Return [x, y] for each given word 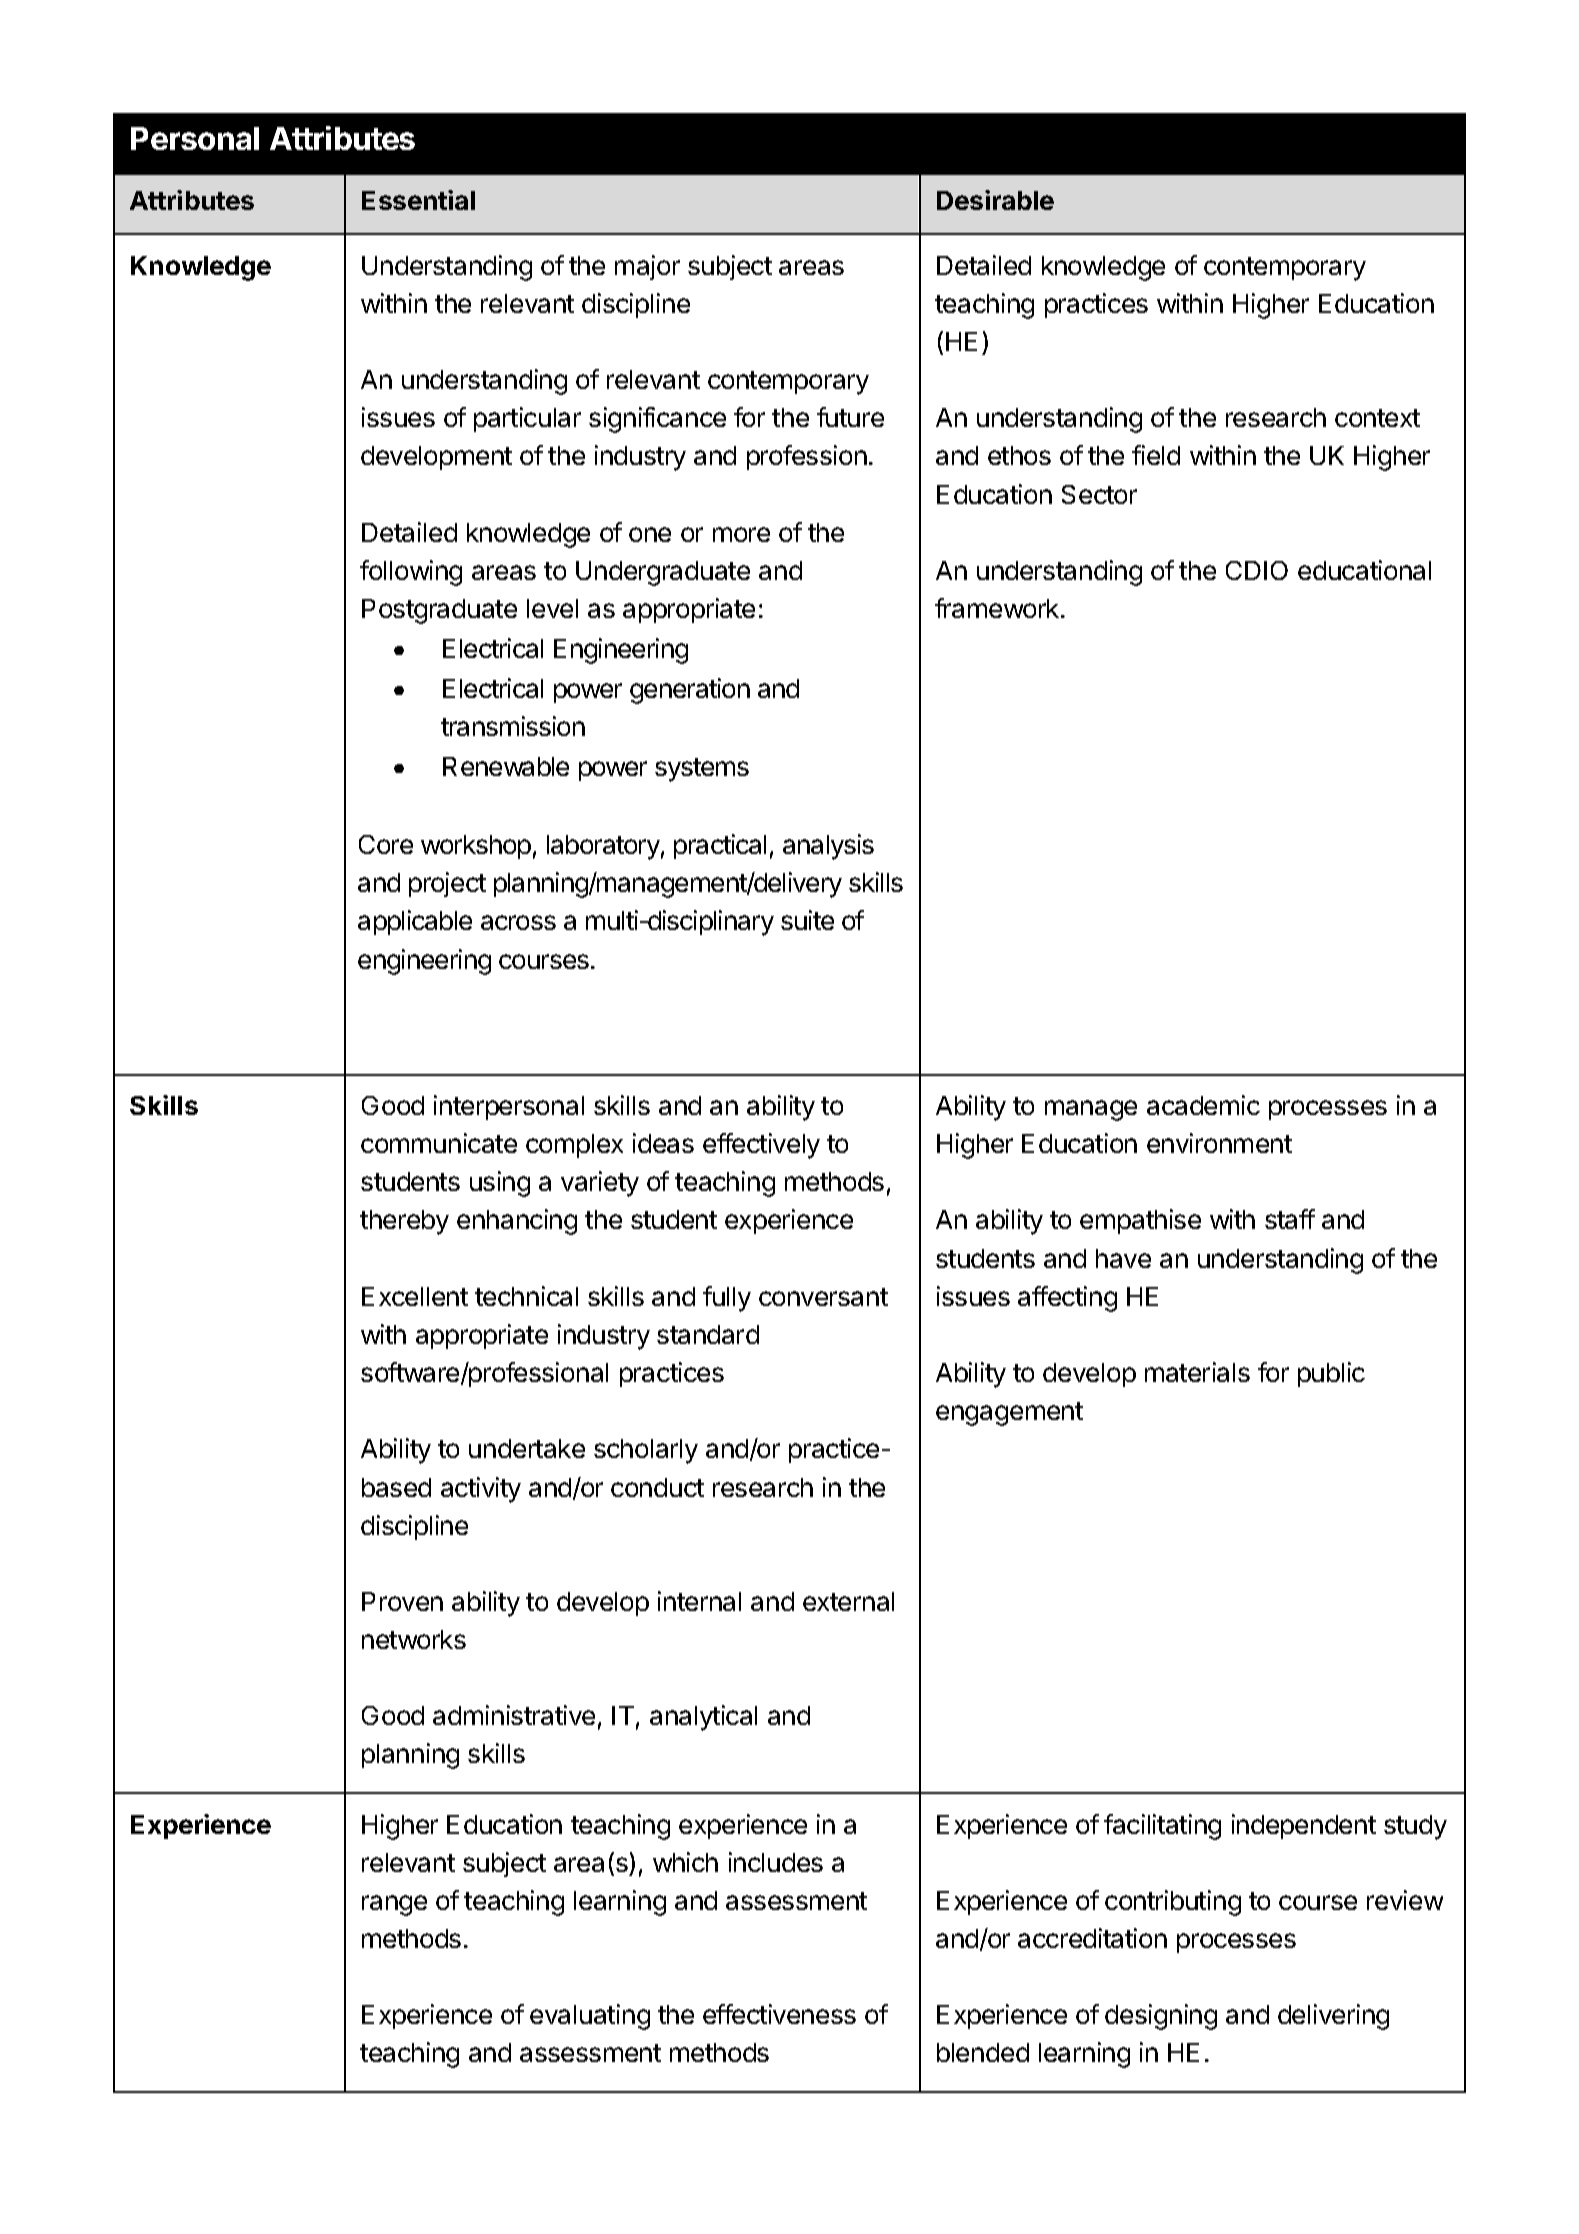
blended [983, 2052]
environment [1219, 1143]
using [500, 1184]
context [1377, 418]
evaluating [590, 2017]
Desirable [995, 200]
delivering [1333, 2017]
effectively [761, 1146]
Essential [418, 200]
